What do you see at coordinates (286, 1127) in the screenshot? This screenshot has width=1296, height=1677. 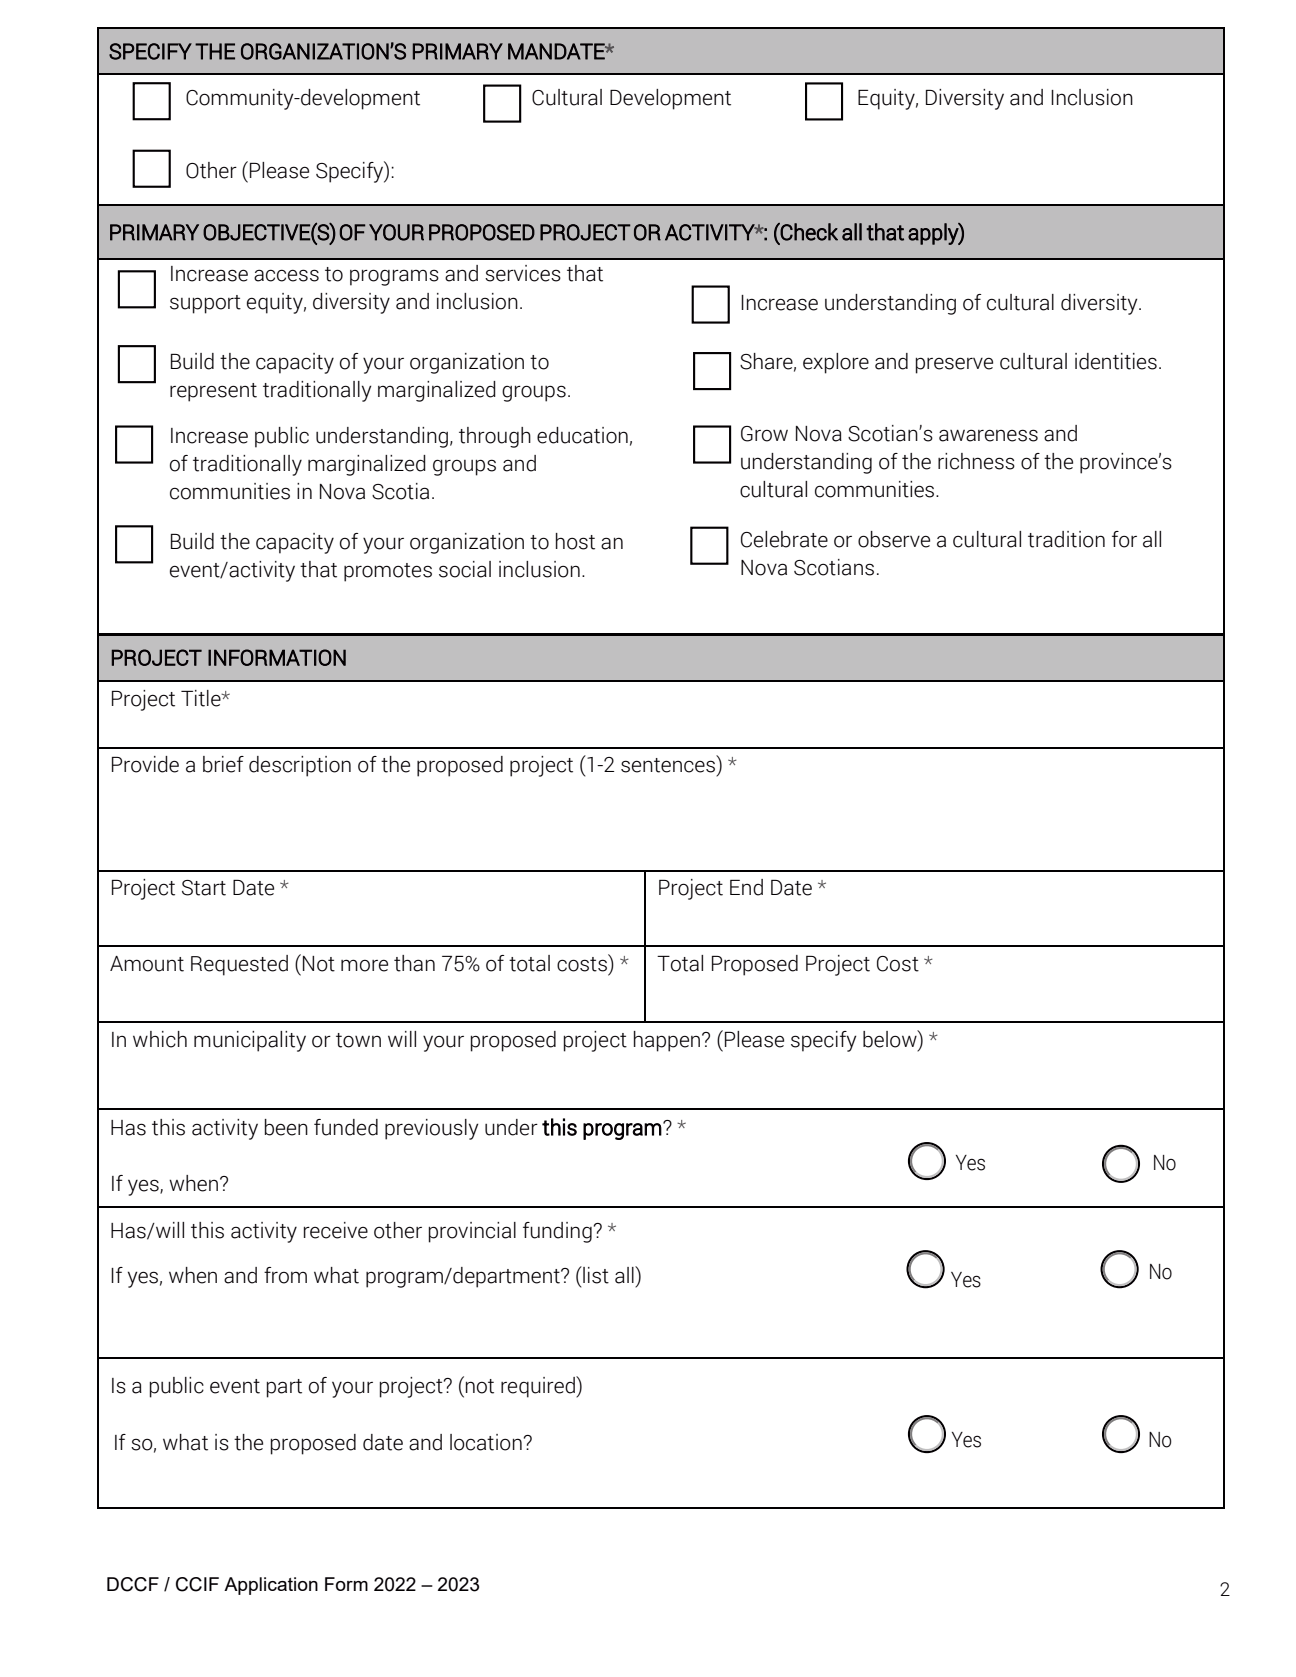 I see `been` at bounding box center [286, 1127].
